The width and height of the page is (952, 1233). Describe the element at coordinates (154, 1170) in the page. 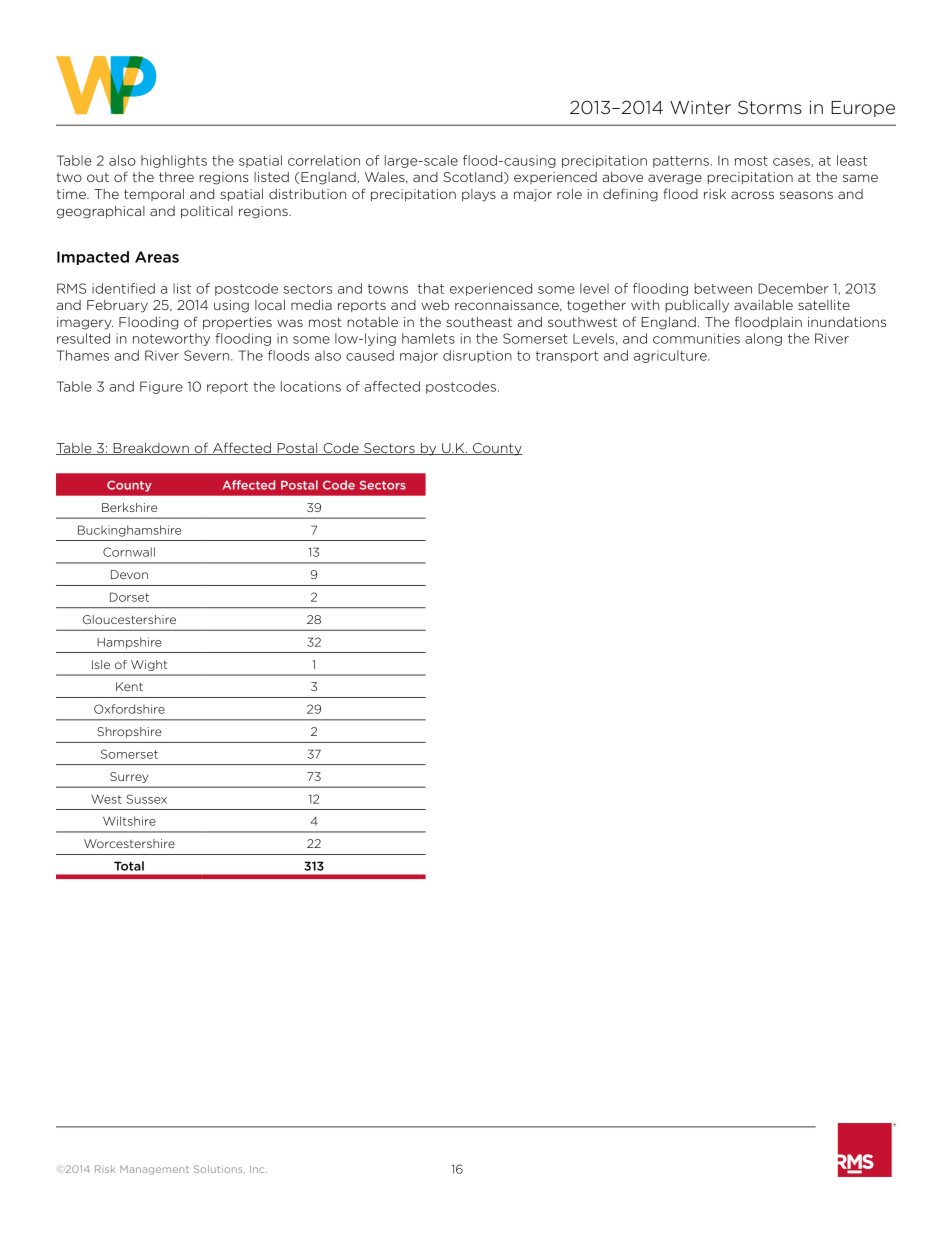

I see `Management` at that location.
